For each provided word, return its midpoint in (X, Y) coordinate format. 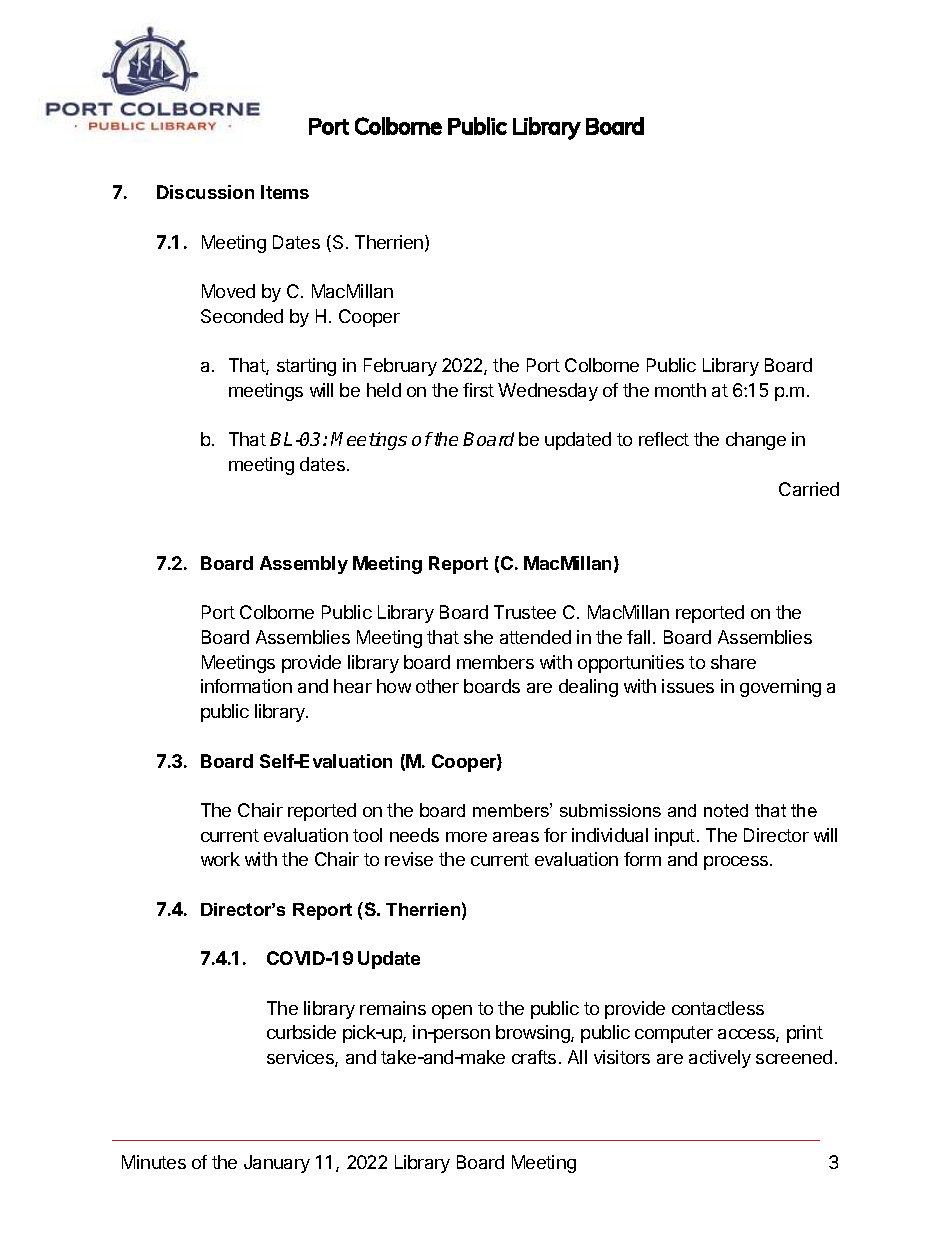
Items (285, 192)
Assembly (304, 565)
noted (726, 810)
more (466, 837)
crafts (534, 1057)
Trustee (525, 612)
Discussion (205, 192)
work (220, 859)
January (277, 1164)
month (680, 390)
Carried (809, 489)
